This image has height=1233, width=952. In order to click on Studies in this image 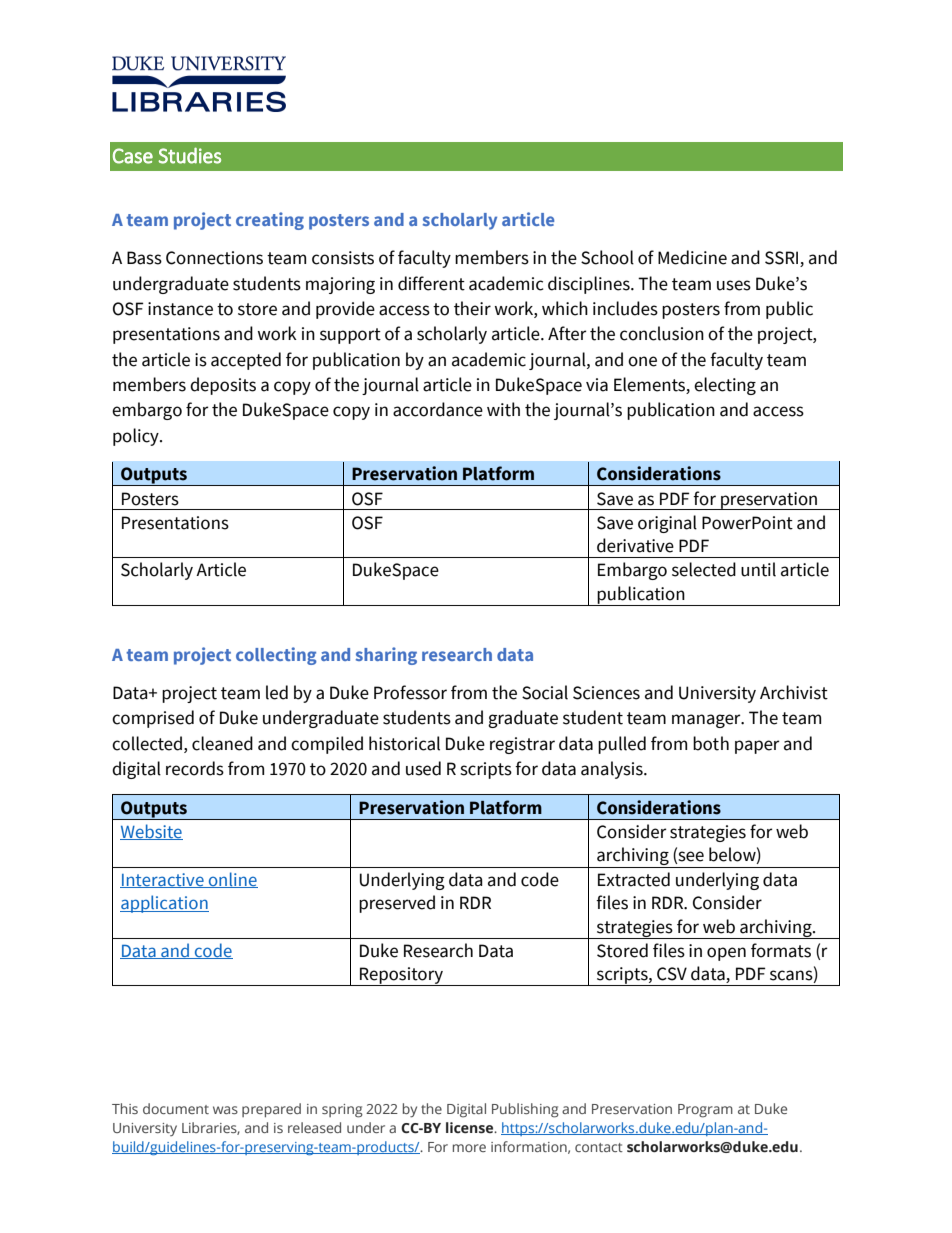, I will do `click(189, 155)`.
